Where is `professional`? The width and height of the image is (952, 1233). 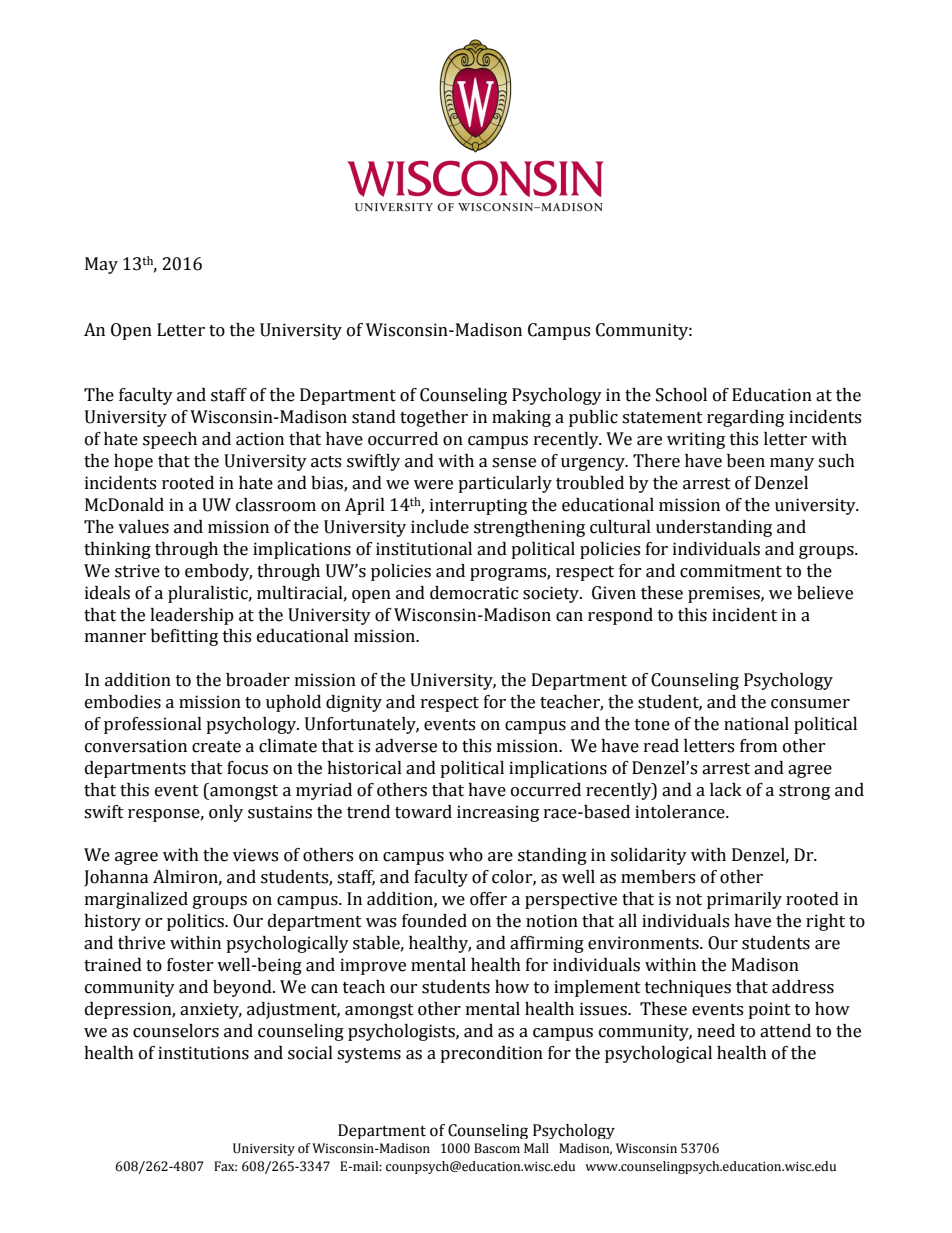 professional is located at coordinates (153, 725).
